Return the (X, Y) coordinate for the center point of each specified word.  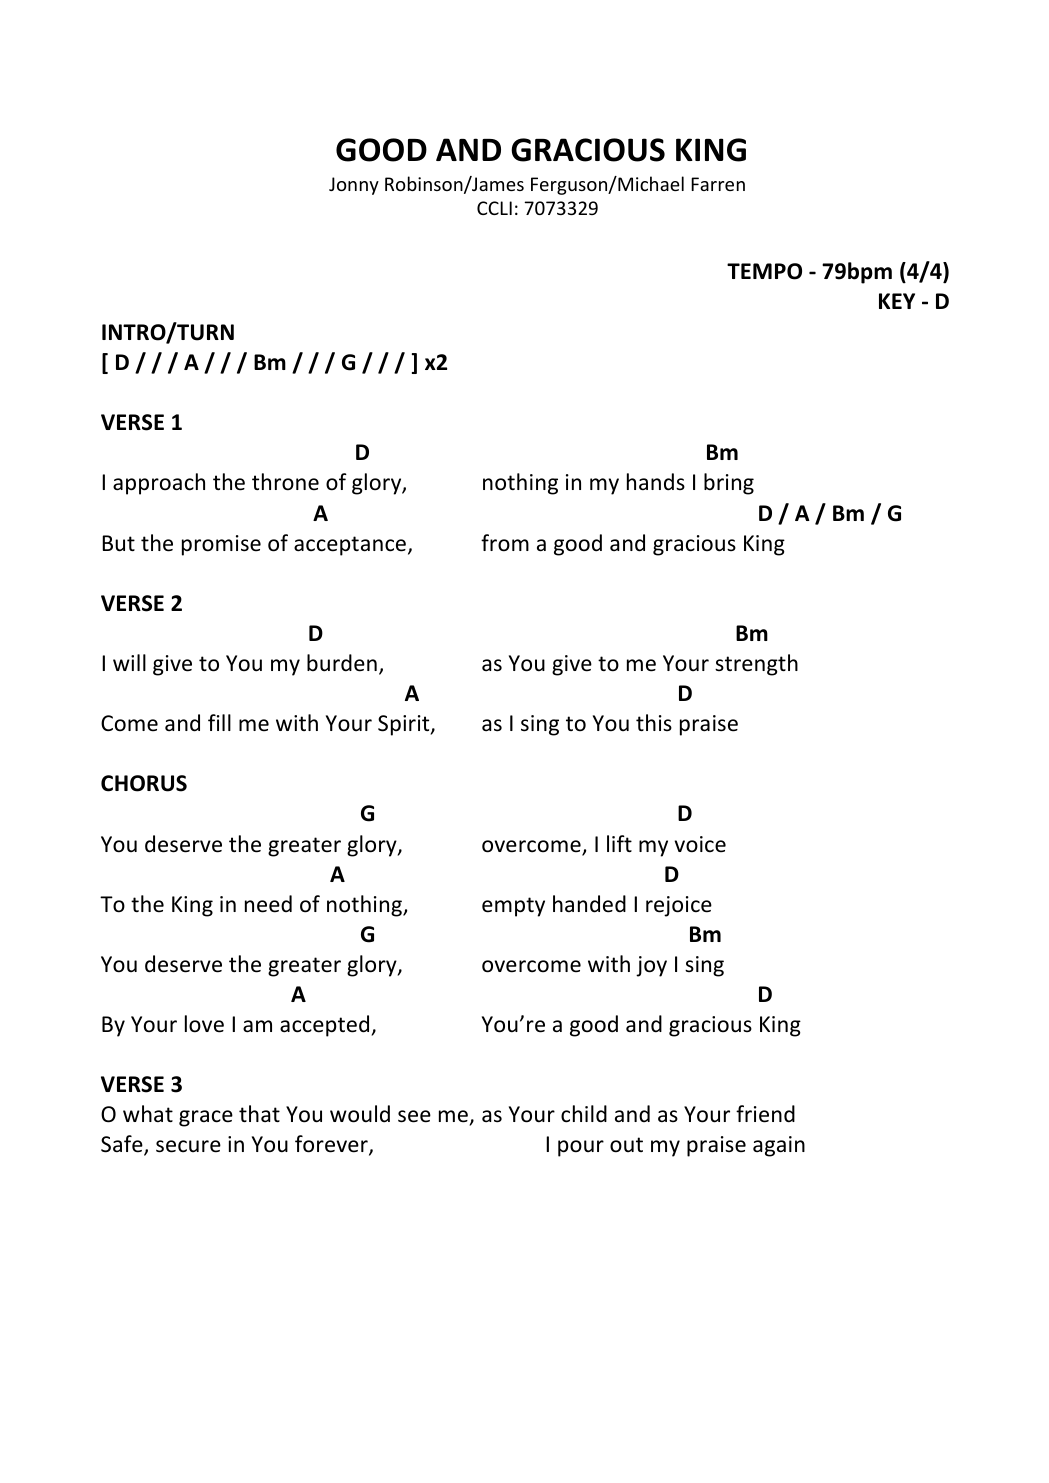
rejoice (679, 906)
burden (342, 663)
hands (656, 482)
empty (513, 907)
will (129, 662)
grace (206, 1118)
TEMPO (764, 271)
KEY (897, 301)
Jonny (354, 186)
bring (729, 484)
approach (159, 484)
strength (756, 665)
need (268, 904)
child (584, 1114)
